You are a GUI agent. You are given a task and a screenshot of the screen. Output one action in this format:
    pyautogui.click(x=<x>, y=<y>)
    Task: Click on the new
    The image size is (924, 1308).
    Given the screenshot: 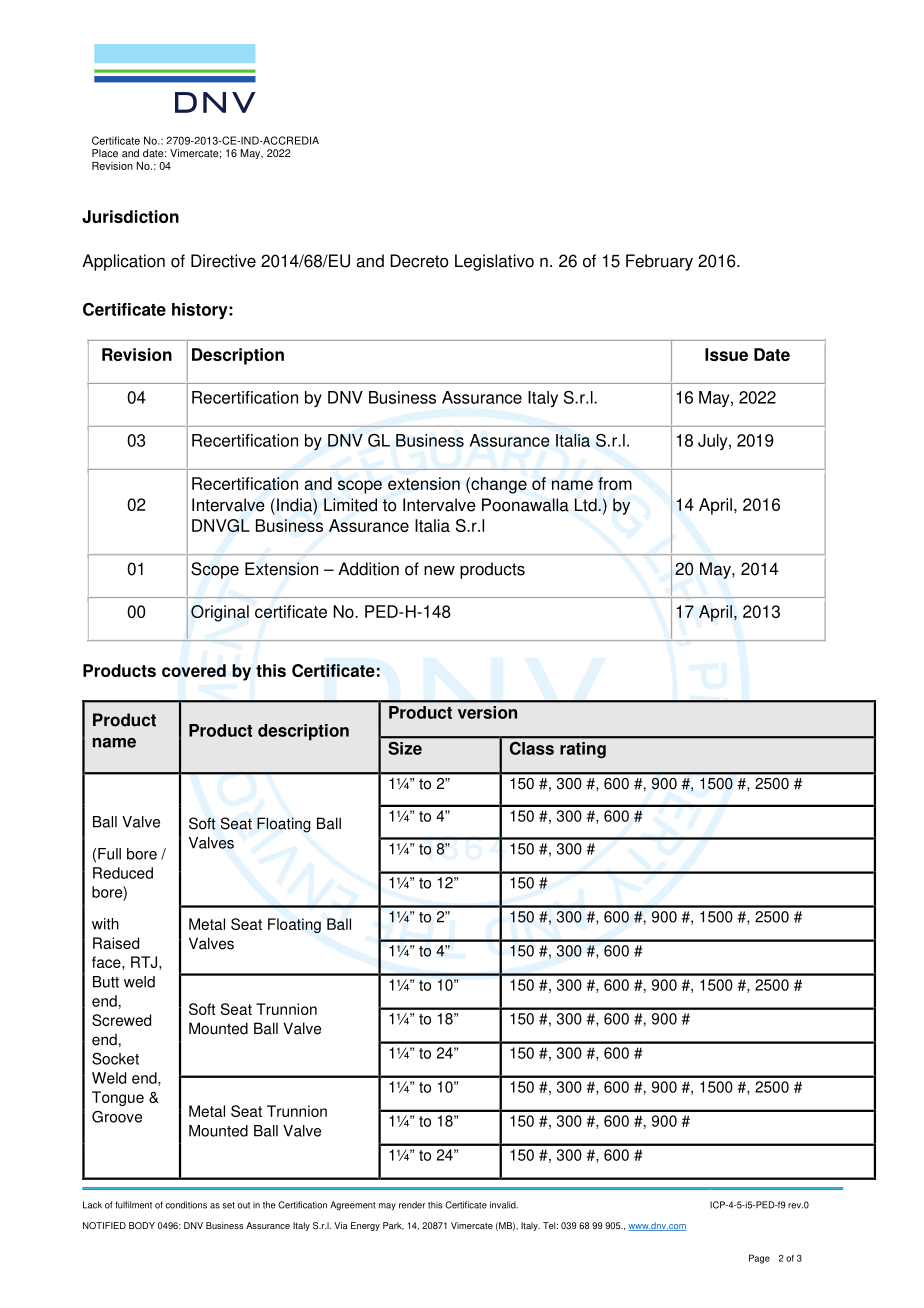 What is the action you would take?
    pyautogui.click(x=439, y=571)
